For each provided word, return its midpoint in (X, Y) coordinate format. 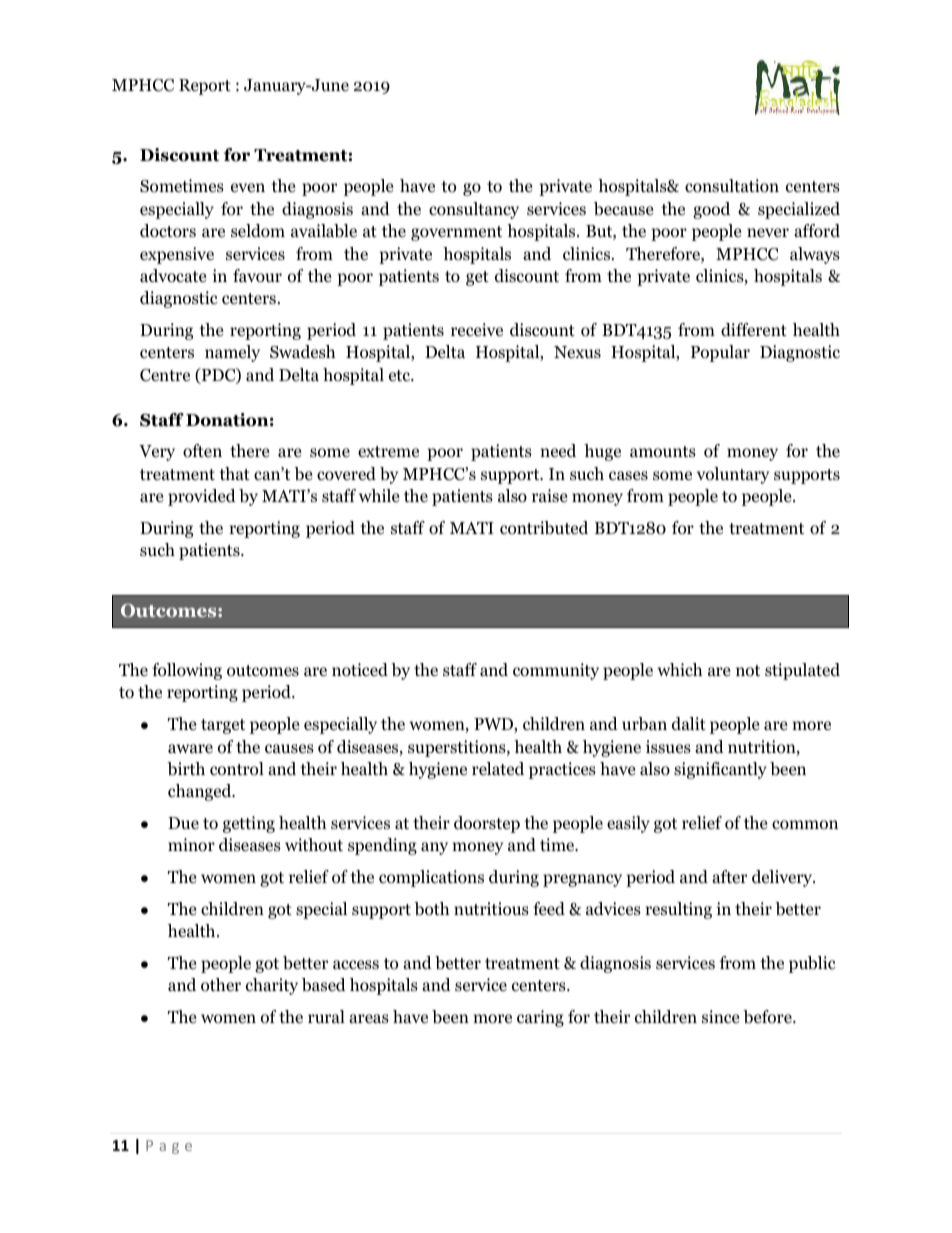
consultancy (474, 210)
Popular (720, 353)
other (221, 985)
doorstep (487, 824)
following (187, 671)
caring (540, 1018)
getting (249, 824)
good (711, 210)
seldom (258, 231)
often (202, 451)
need (558, 451)
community (556, 671)
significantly (720, 770)
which (680, 669)
